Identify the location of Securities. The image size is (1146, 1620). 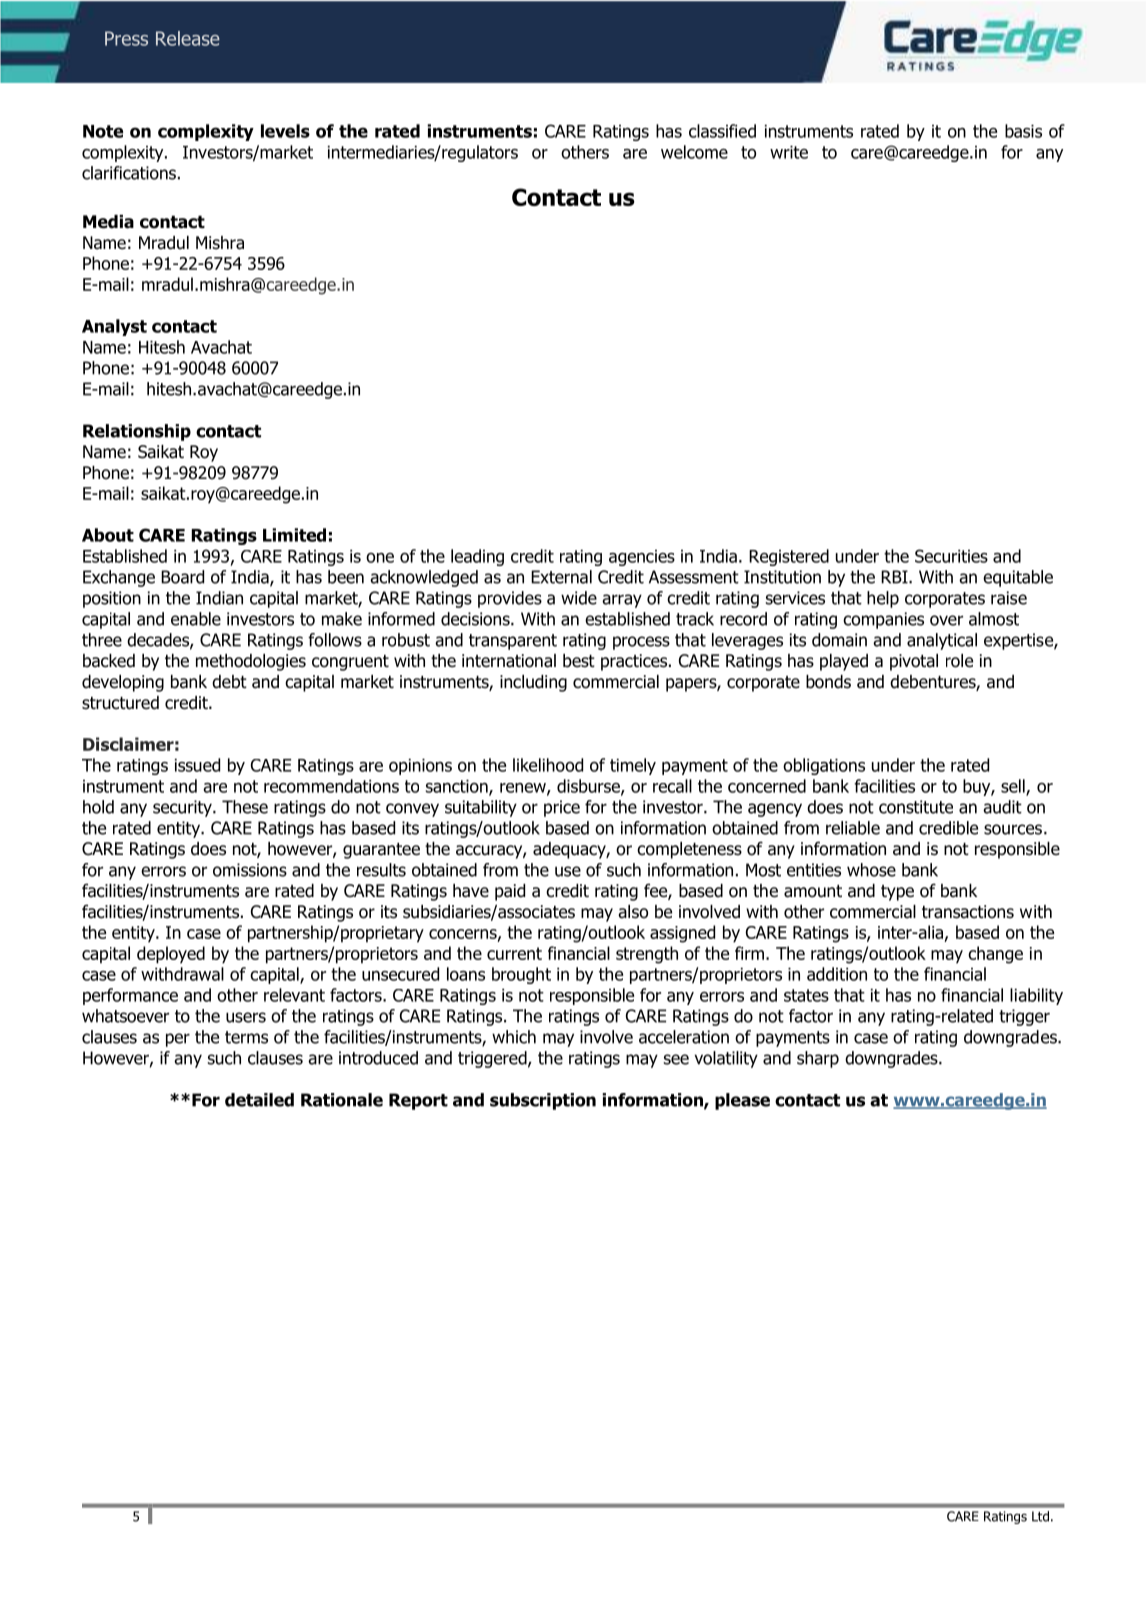
(951, 556).
